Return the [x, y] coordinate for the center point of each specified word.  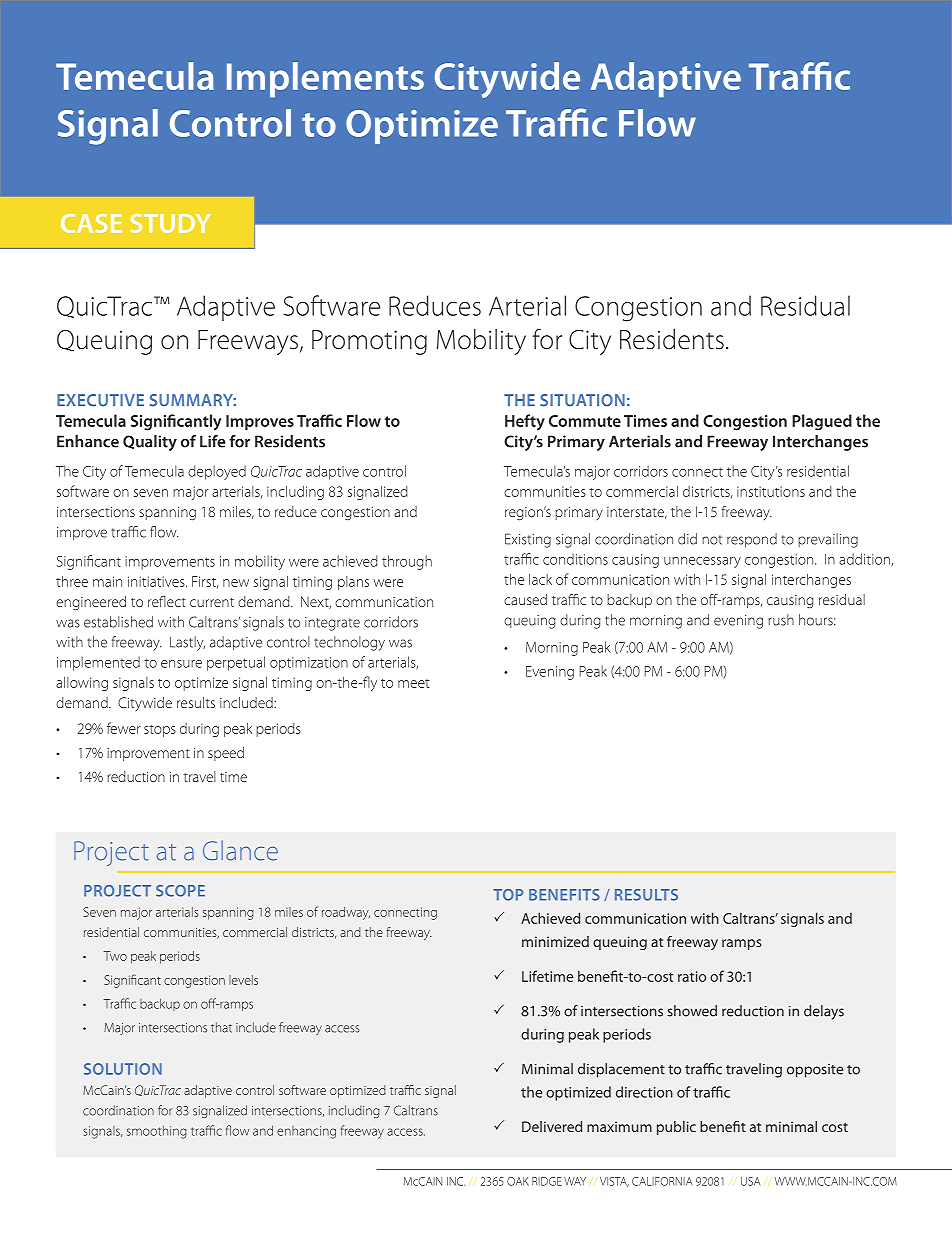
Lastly [187, 643]
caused [525, 599]
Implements [325, 80]
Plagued [822, 422]
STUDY [170, 223]
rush [781, 620]
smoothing [157, 1132]
